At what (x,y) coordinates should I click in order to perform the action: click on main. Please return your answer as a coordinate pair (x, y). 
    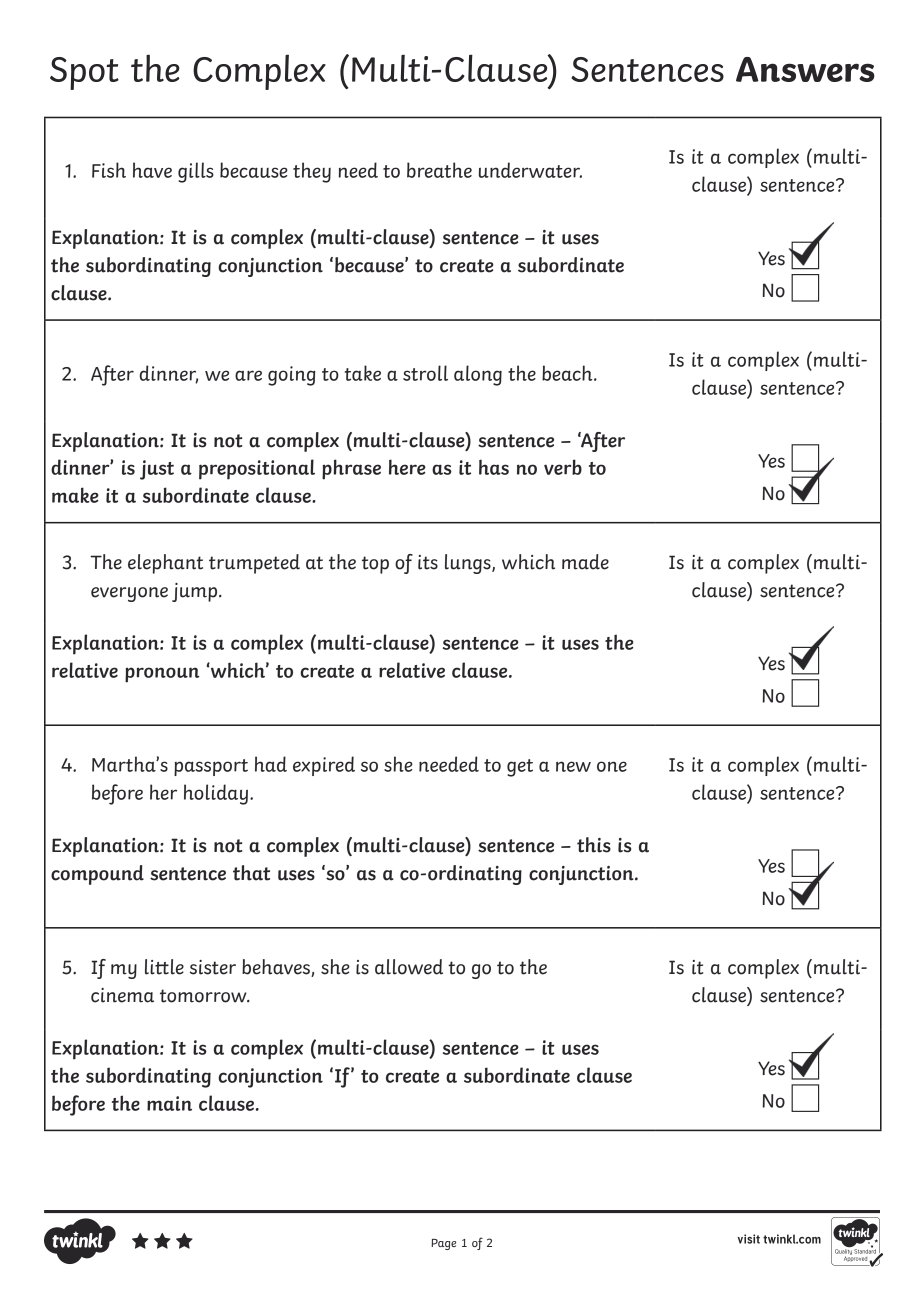
    Looking at the image, I should click on (169, 1103).
